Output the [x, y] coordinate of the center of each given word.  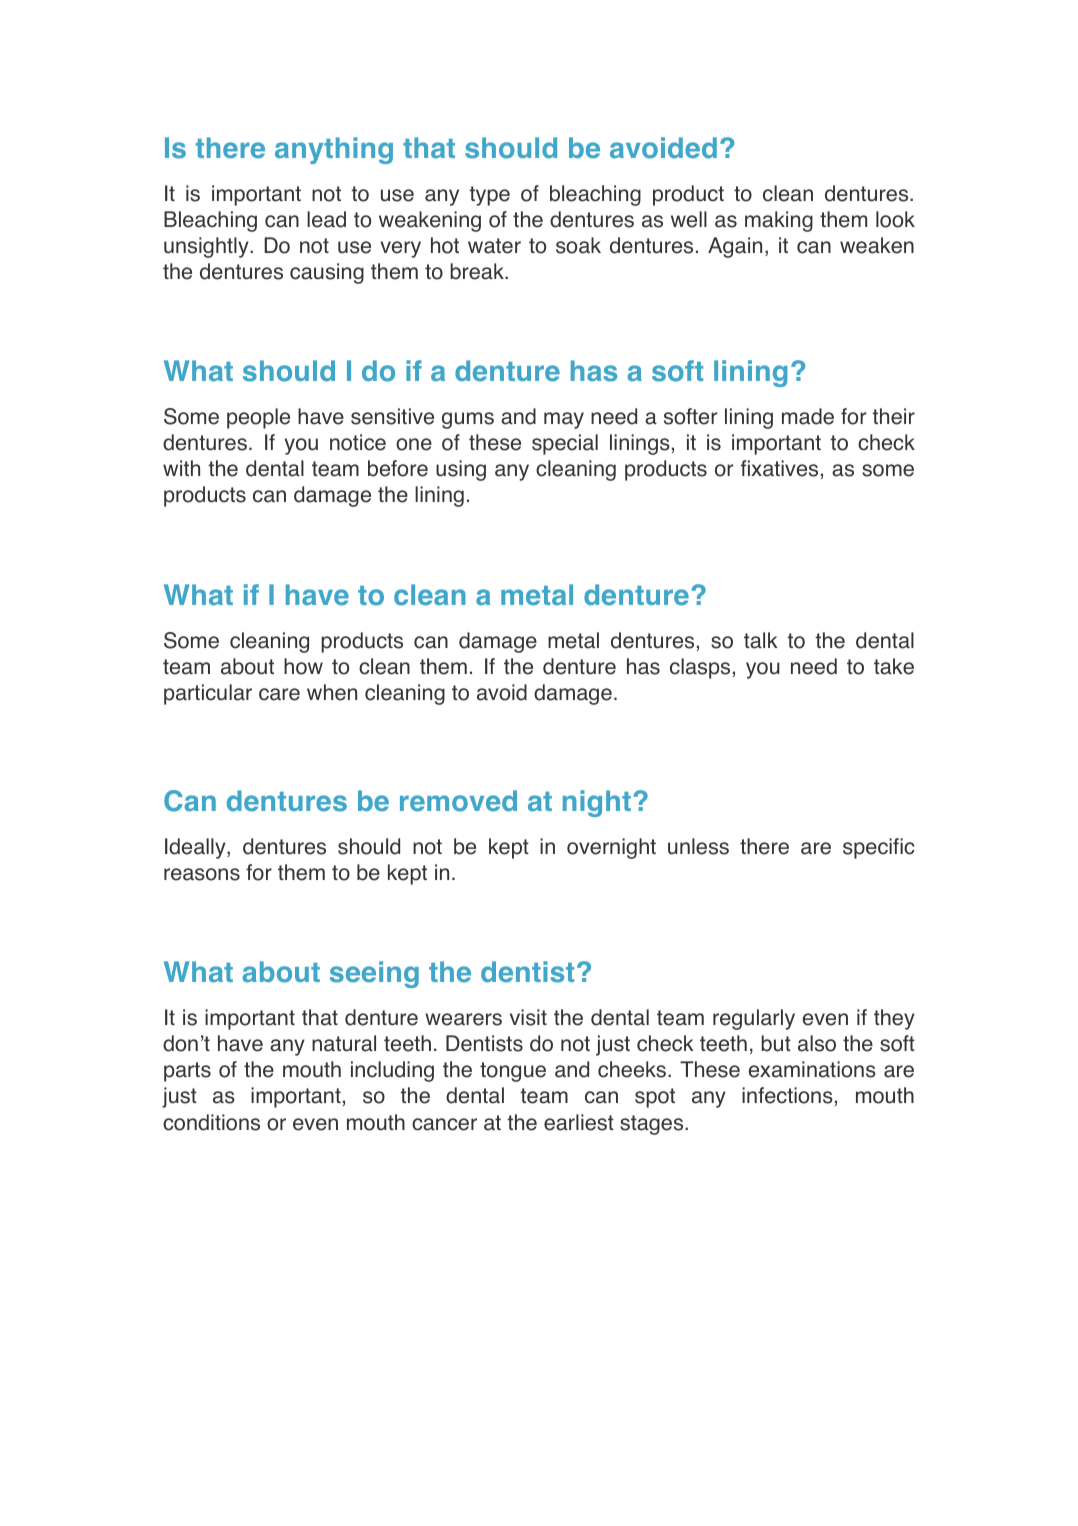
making [779, 221]
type [489, 196]
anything [334, 150]
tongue [513, 1072]
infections [787, 1095]
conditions [211, 1122]
